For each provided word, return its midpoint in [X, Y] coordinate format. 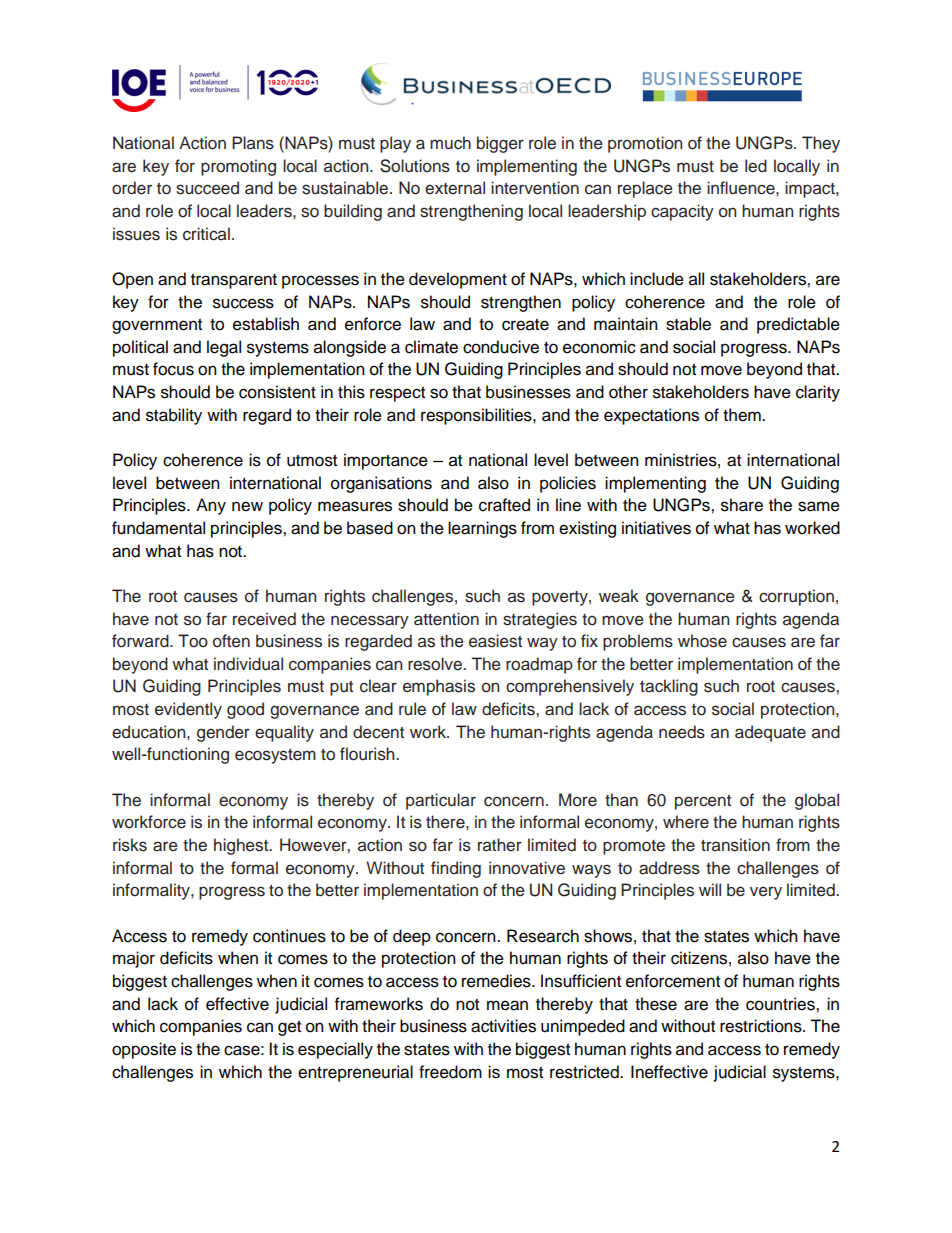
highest [242, 846]
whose [702, 641]
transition [735, 845]
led [756, 166]
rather [500, 845]
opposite [144, 1050]
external [455, 188]
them [743, 415]
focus [173, 369]
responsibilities [477, 416]
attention [446, 619]
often [231, 641]
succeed [207, 188]
